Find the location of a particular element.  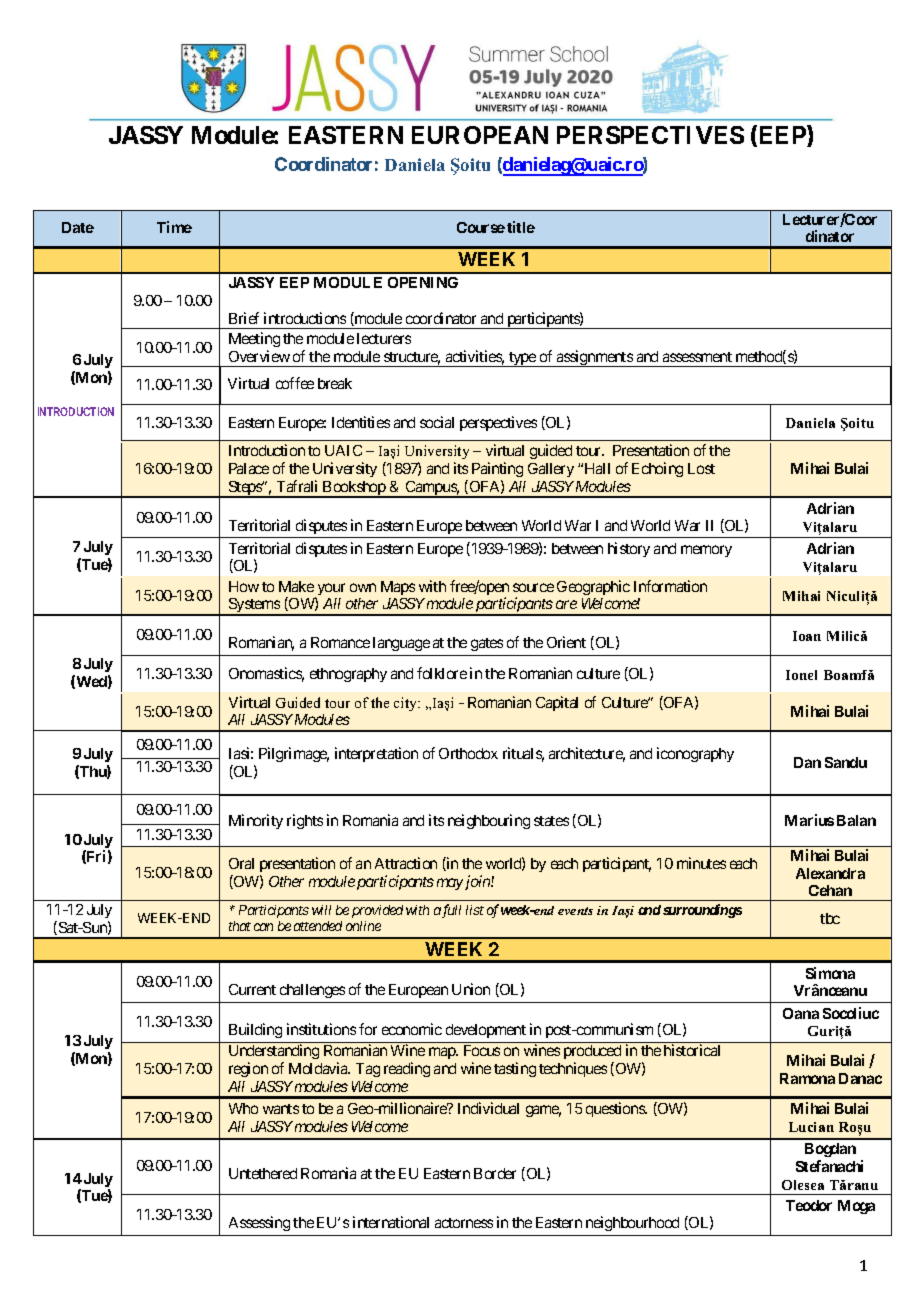

Teodor is located at coordinates (809, 1205).
